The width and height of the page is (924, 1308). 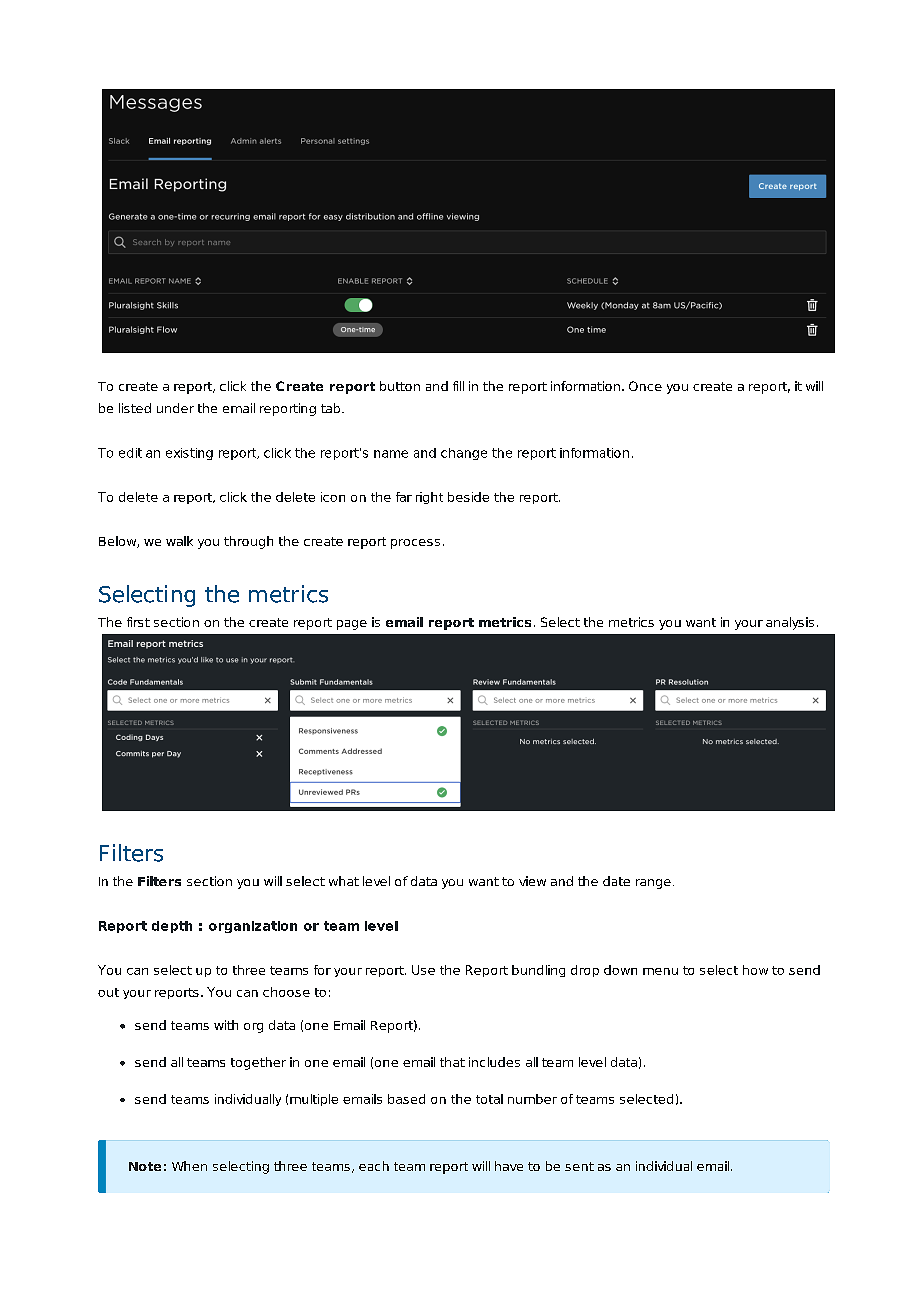 What do you see at coordinates (138, 622) in the page?
I see `first` at bounding box center [138, 622].
